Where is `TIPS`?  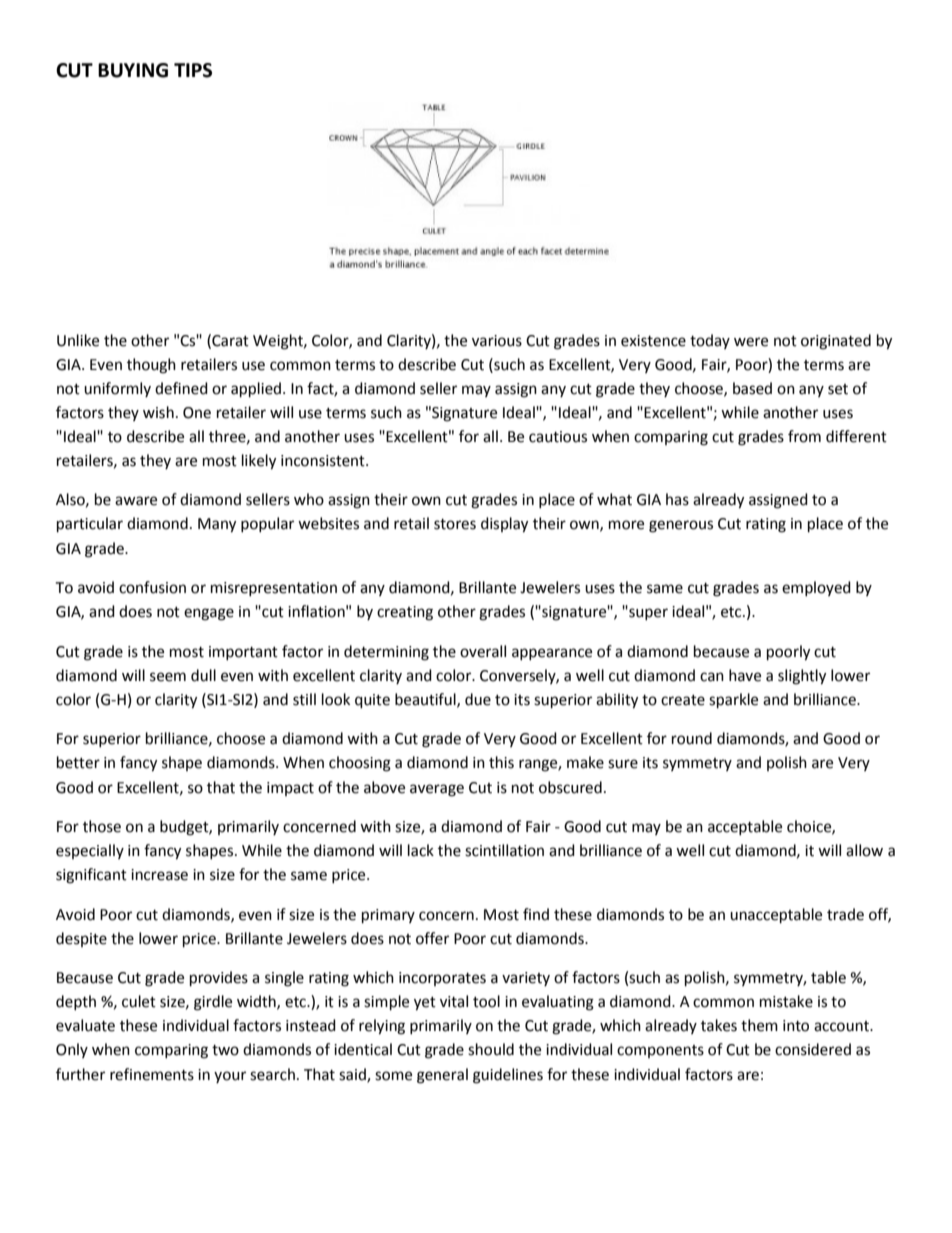 TIPS is located at coordinates (193, 70).
